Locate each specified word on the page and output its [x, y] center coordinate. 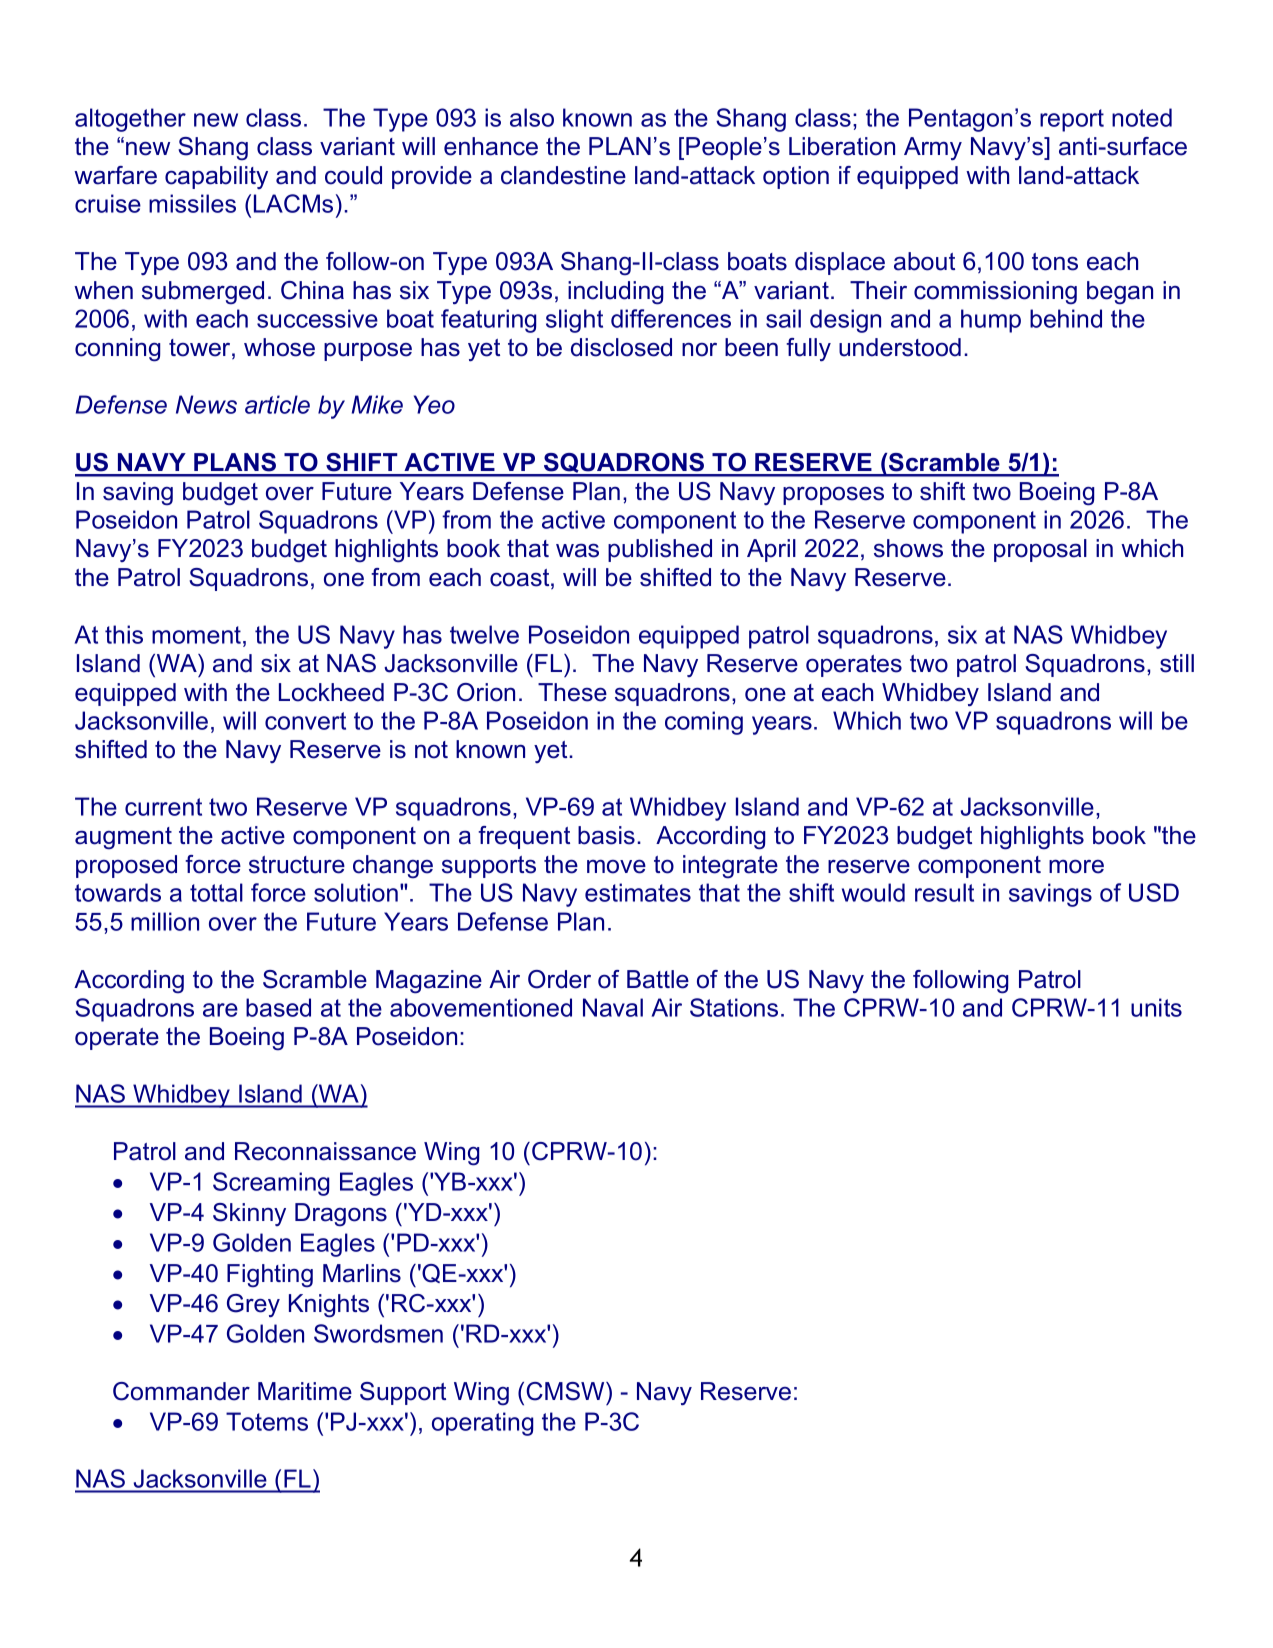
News [206, 404]
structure [297, 865]
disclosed [621, 347]
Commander [181, 1391]
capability [216, 177]
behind [1066, 318]
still [1177, 663]
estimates [638, 892]
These [572, 692]
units [1156, 1007]
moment [198, 635]
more [1076, 866]
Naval [613, 1007]
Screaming [271, 1184]
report [1072, 120]
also [532, 117]
